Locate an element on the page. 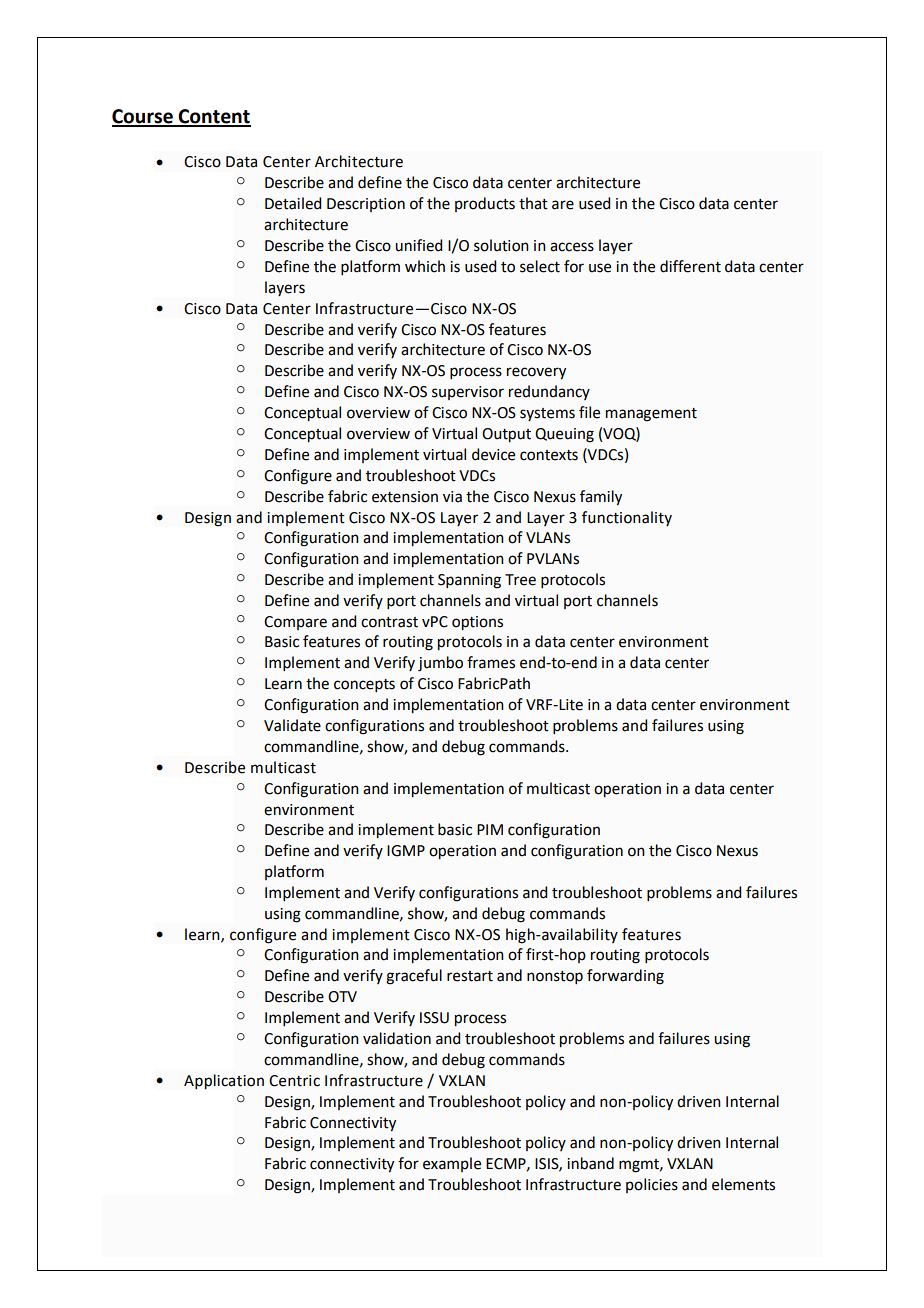 The height and width of the page is (1308, 924). functionality is located at coordinates (627, 518).
